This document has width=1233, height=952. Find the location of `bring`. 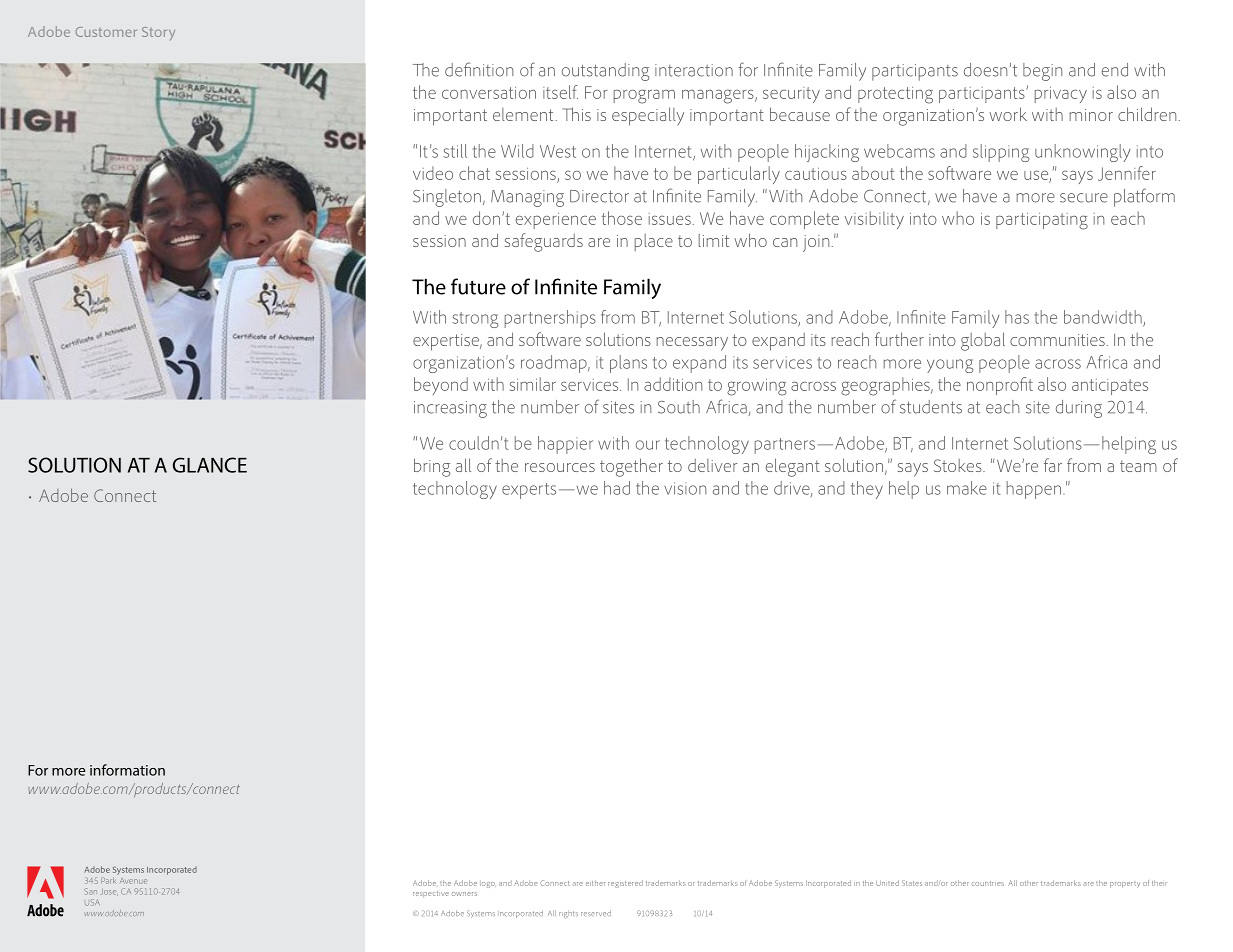

bring is located at coordinates (432, 467).
